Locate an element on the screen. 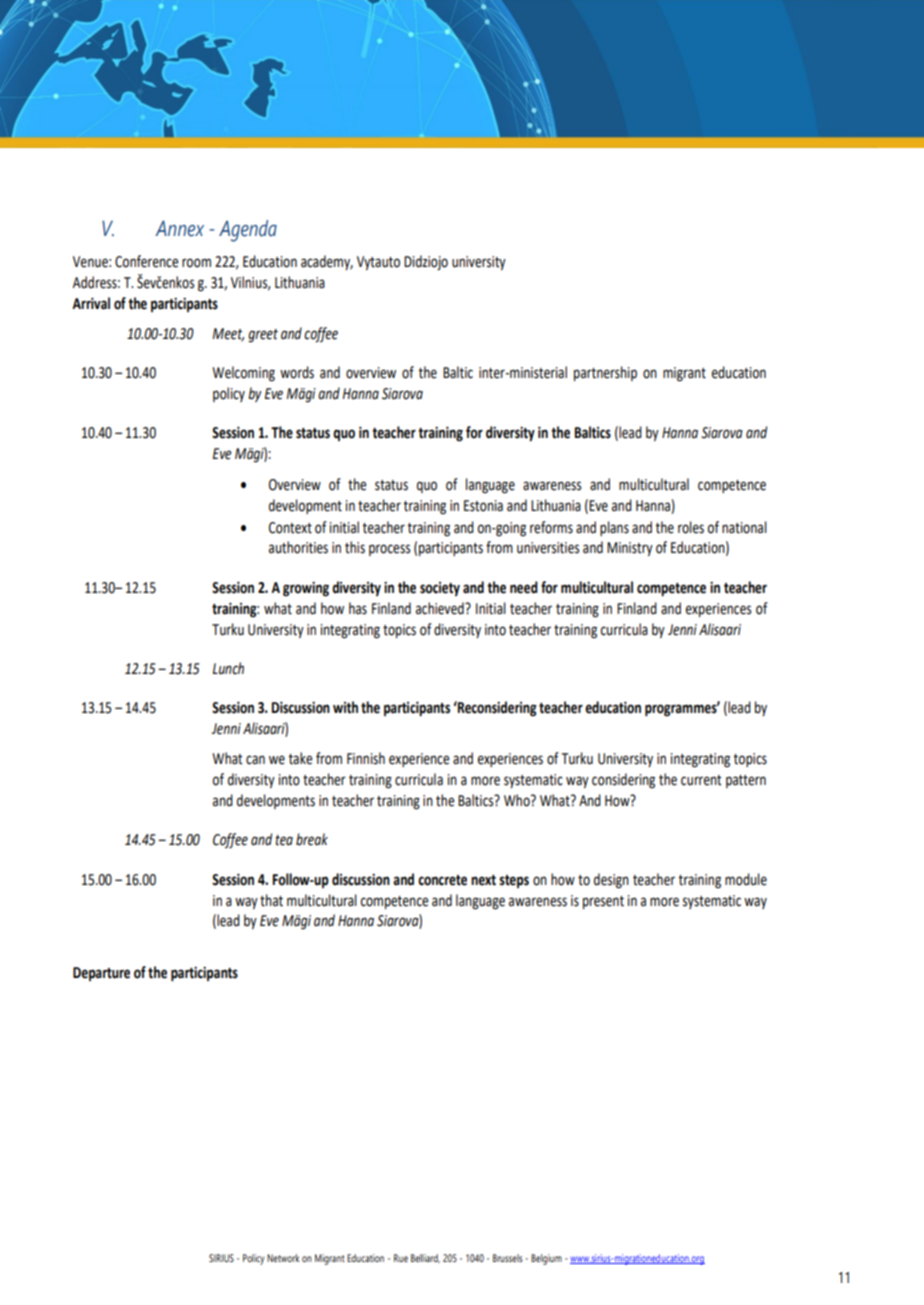  Finnish is located at coordinates (366, 758).
